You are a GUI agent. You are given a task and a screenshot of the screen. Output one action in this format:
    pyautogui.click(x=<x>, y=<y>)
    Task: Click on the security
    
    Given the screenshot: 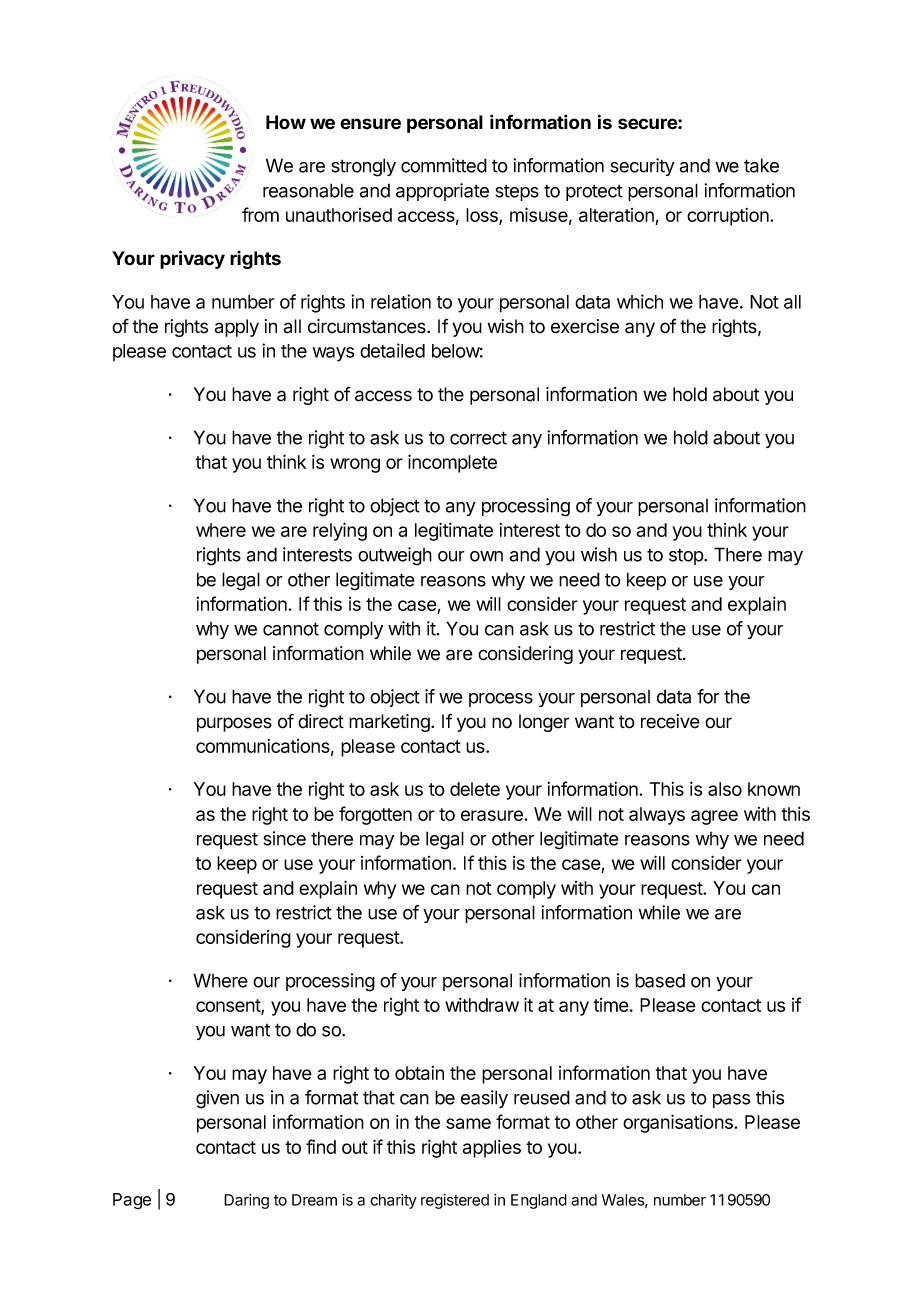 What is the action you would take?
    pyautogui.click(x=642, y=167)
